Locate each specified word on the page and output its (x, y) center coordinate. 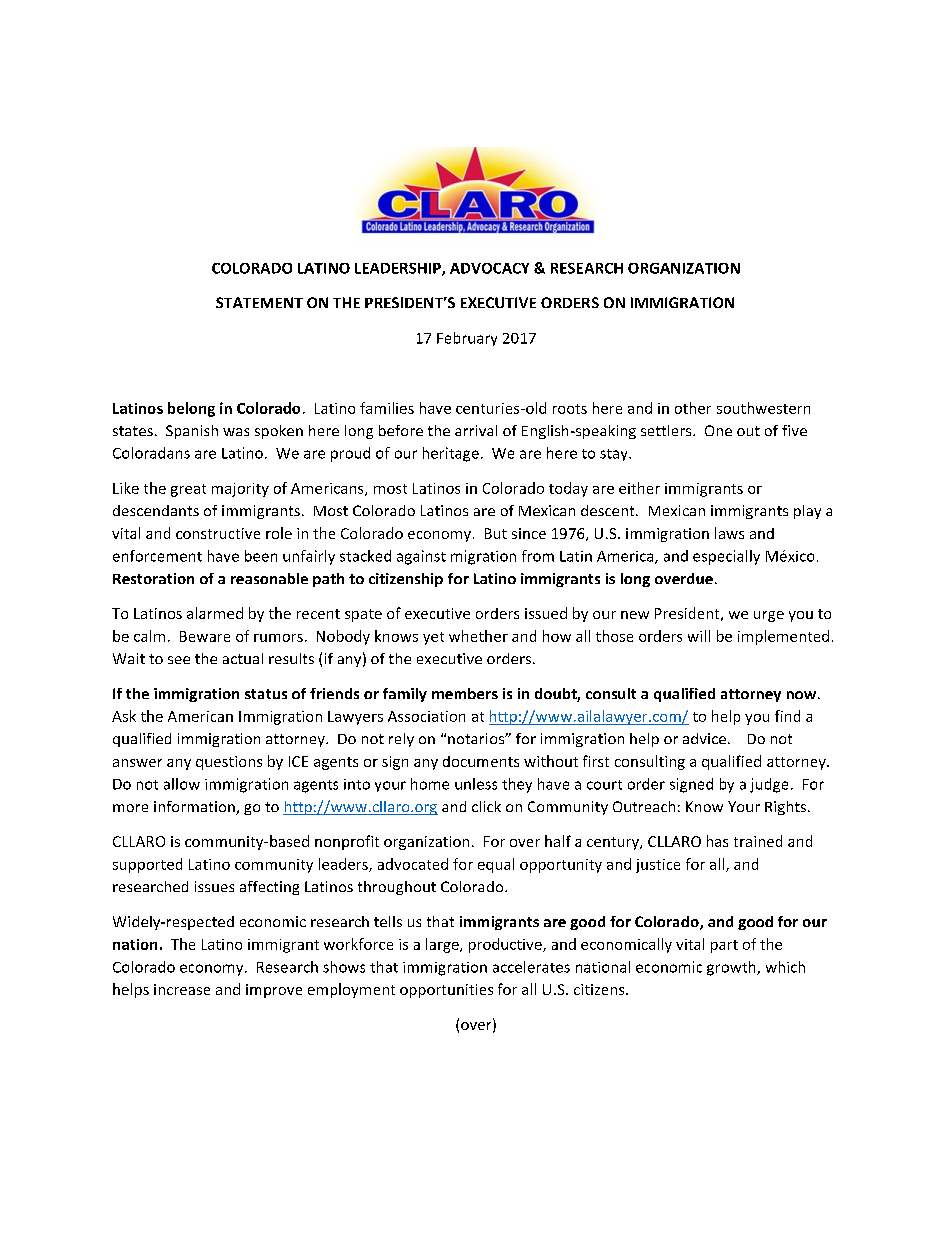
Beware (205, 636)
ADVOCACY (489, 268)
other (693, 408)
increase (182, 989)
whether (478, 636)
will (699, 636)
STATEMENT (259, 302)
